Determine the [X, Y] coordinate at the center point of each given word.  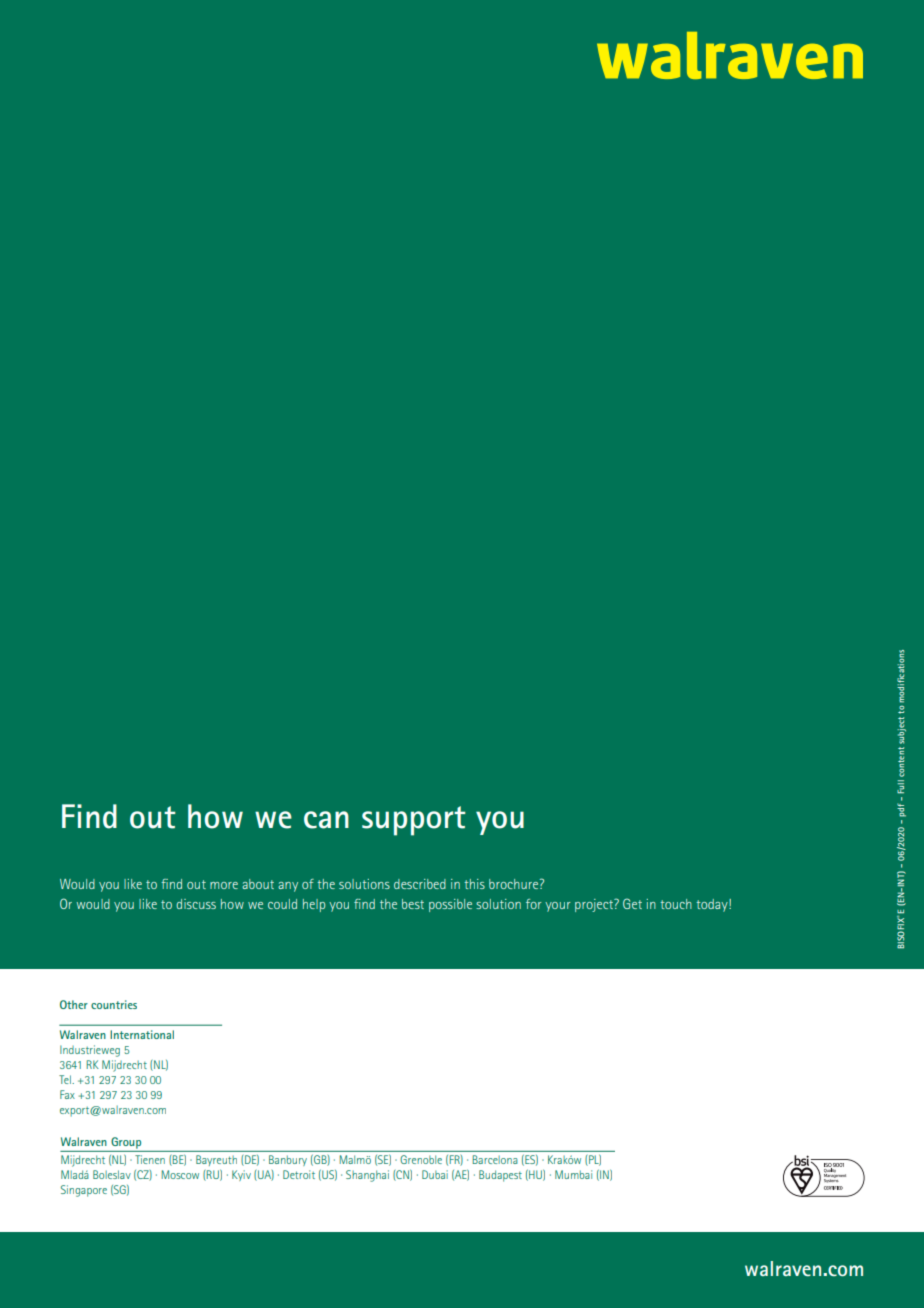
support [413, 821]
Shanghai [367, 1176]
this [474, 884]
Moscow [180, 1174]
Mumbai [573, 1174]
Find [89, 816]
